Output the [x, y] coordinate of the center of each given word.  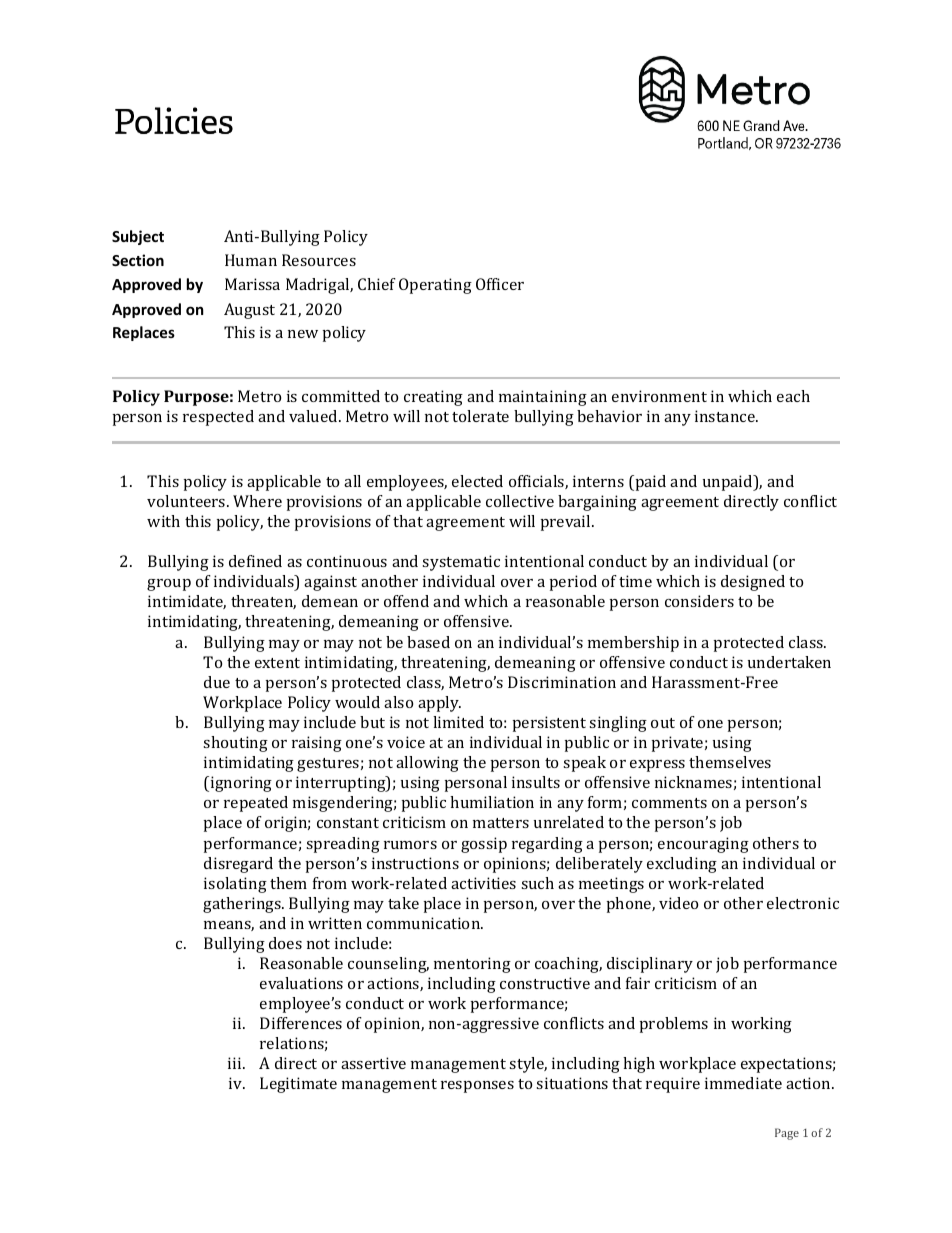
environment [659, 396]
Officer [500, 284]
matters [501, 823]
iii [236, 1063]
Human [251, 260]
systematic [461, 563]
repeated [256, 804]
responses [477, 1087]
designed [753, 583]
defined [255, 561]
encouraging [703, 845]
